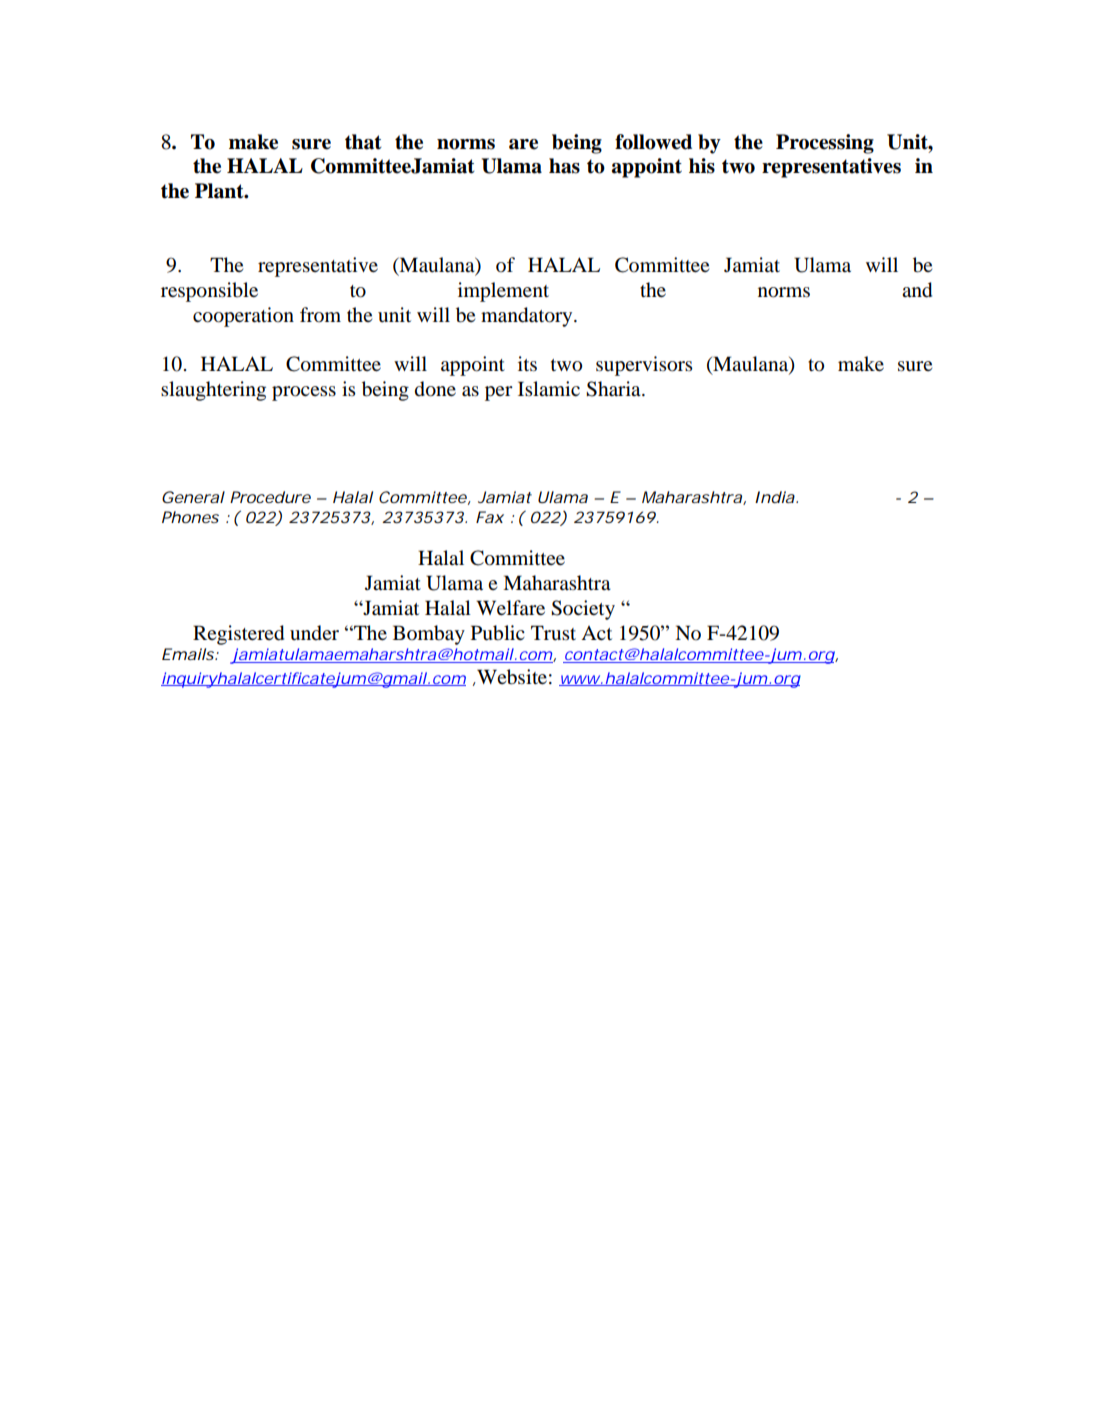 This screenshot has width=1094, height=1416. Describe the element at coordinates (220, 191) in the screenshot. I see `Plant` at that location.
